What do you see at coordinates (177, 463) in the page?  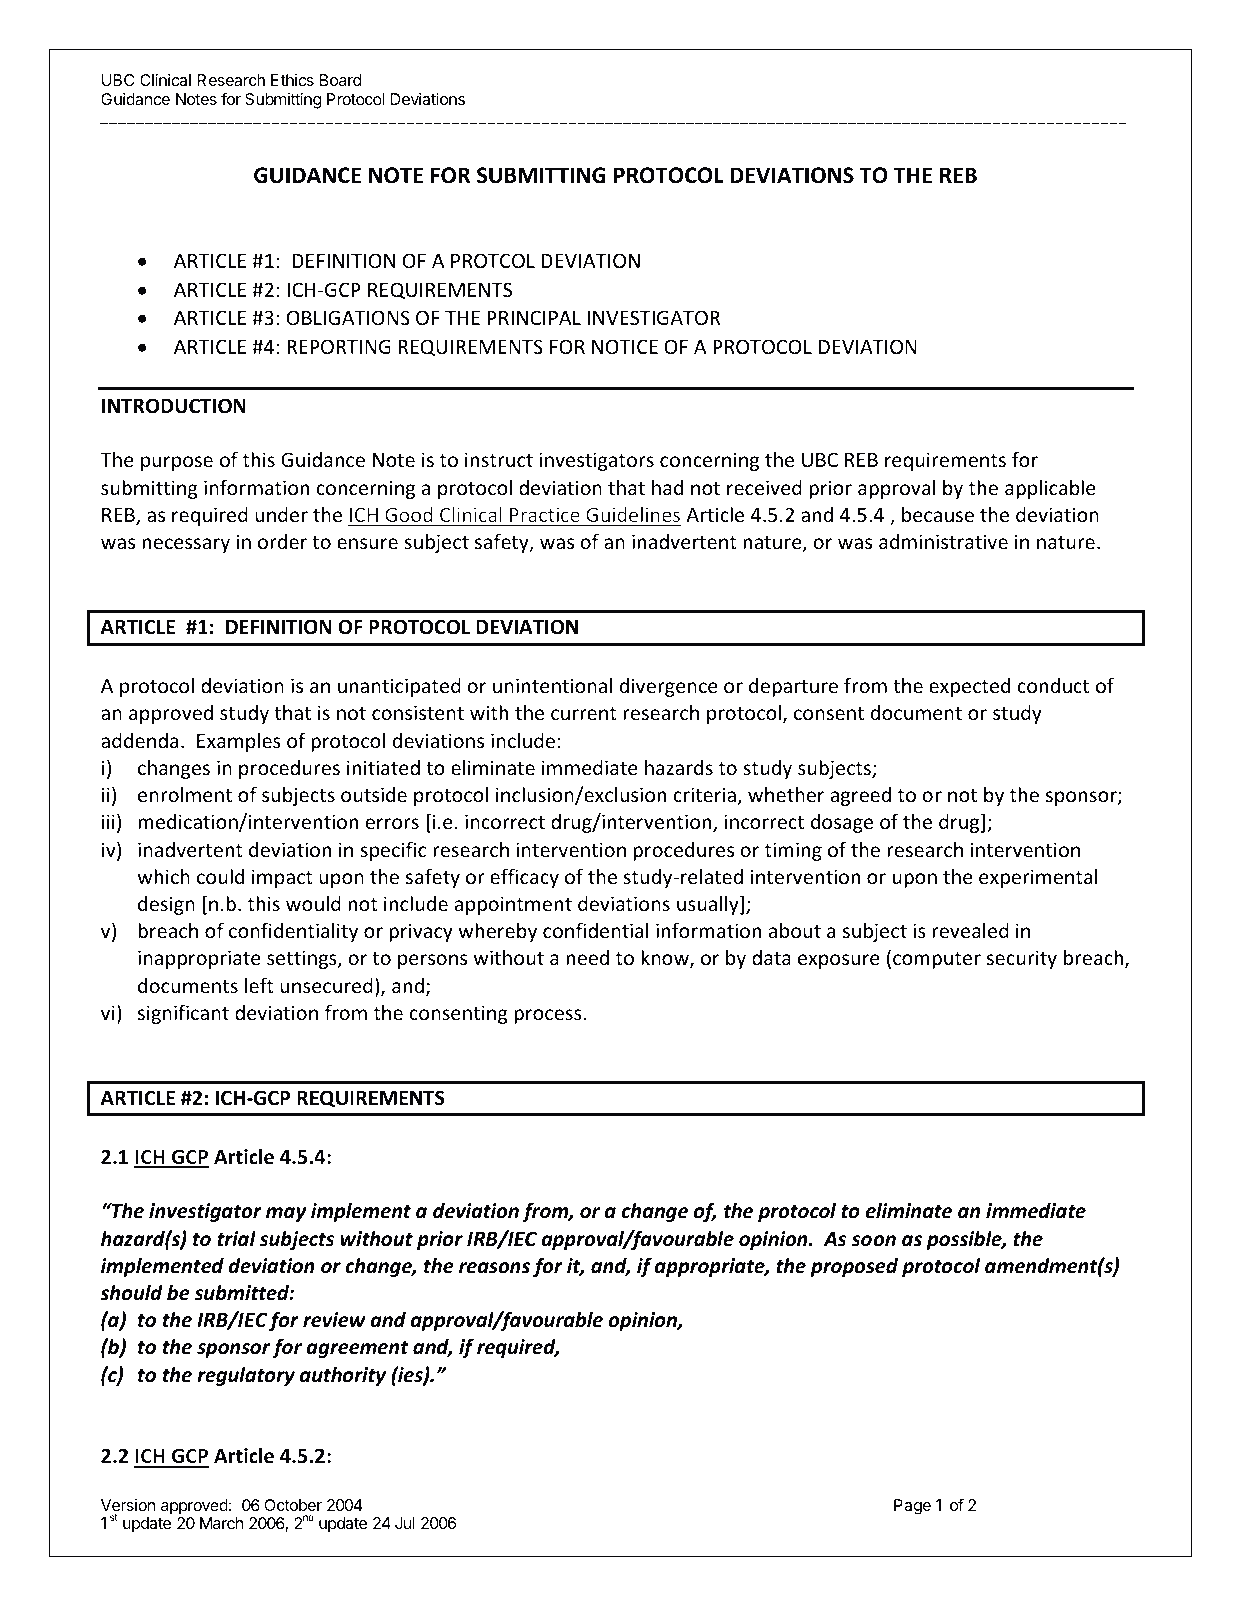 I see `purpose` at bounding box center [177, 463].
